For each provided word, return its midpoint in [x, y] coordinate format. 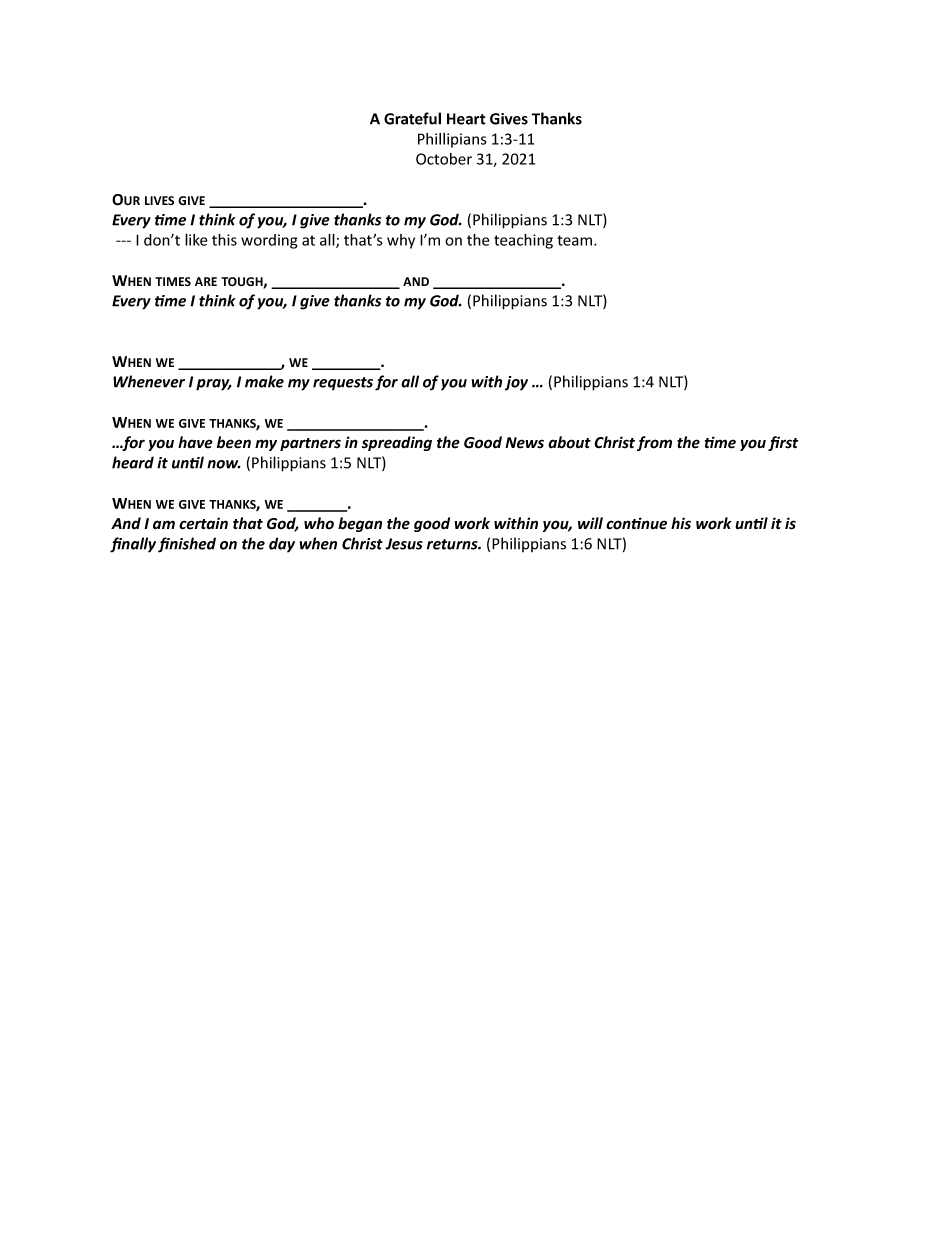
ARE [206, 281]
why [401, 241]
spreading [397, 443]
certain [203, 523]
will [590, 523]
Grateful [412, 118]
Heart [466, 119]
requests [343, 384]
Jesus [404, 544]
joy [516, 383]
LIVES [159, 200]
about [569, 442]
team [576, 240]
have [195, 442]
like [196, 240]
